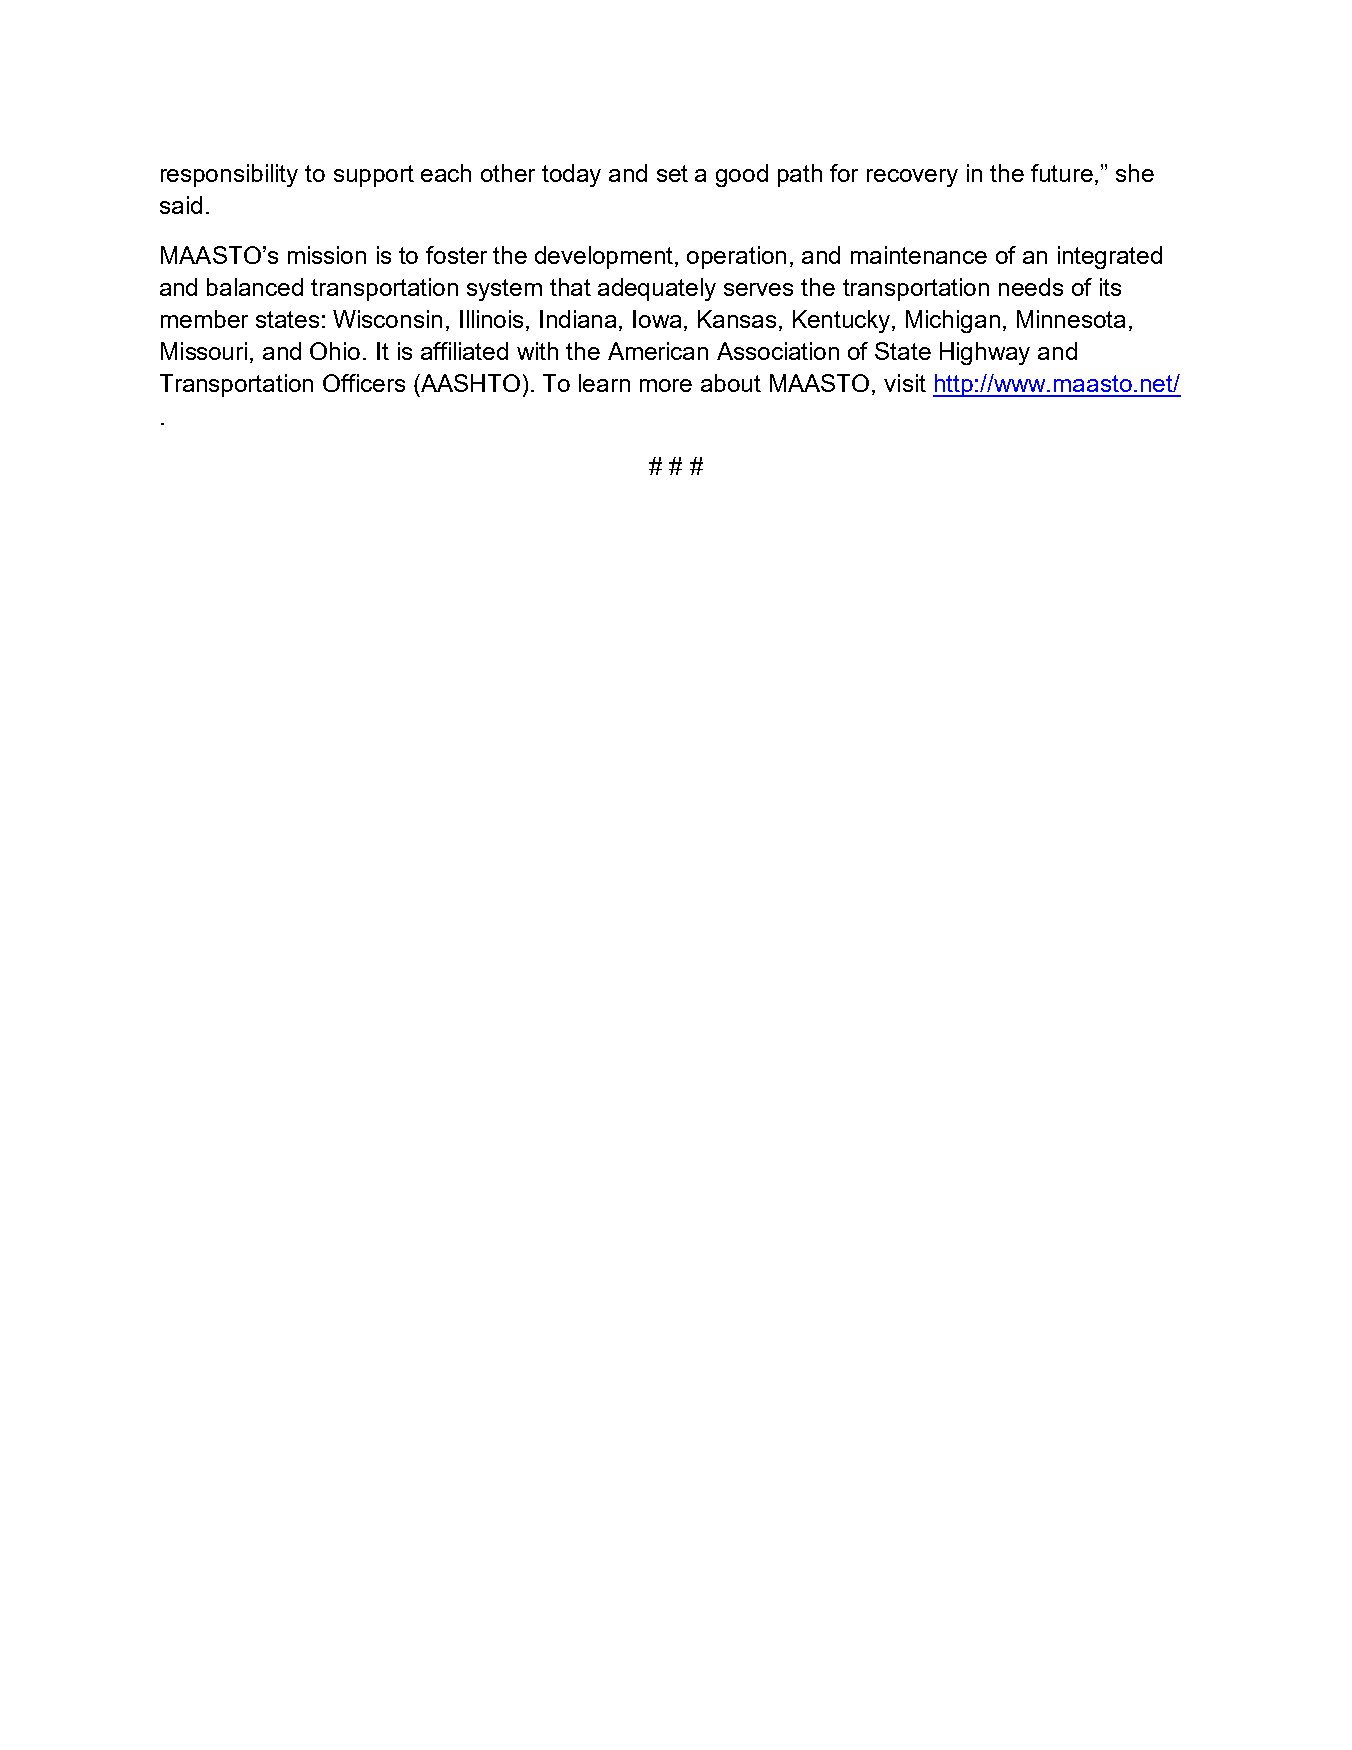 This page has height=1750, width=1352. Describe the element at coordinates (364, 383) in the page. I see `Officers` at that location.
